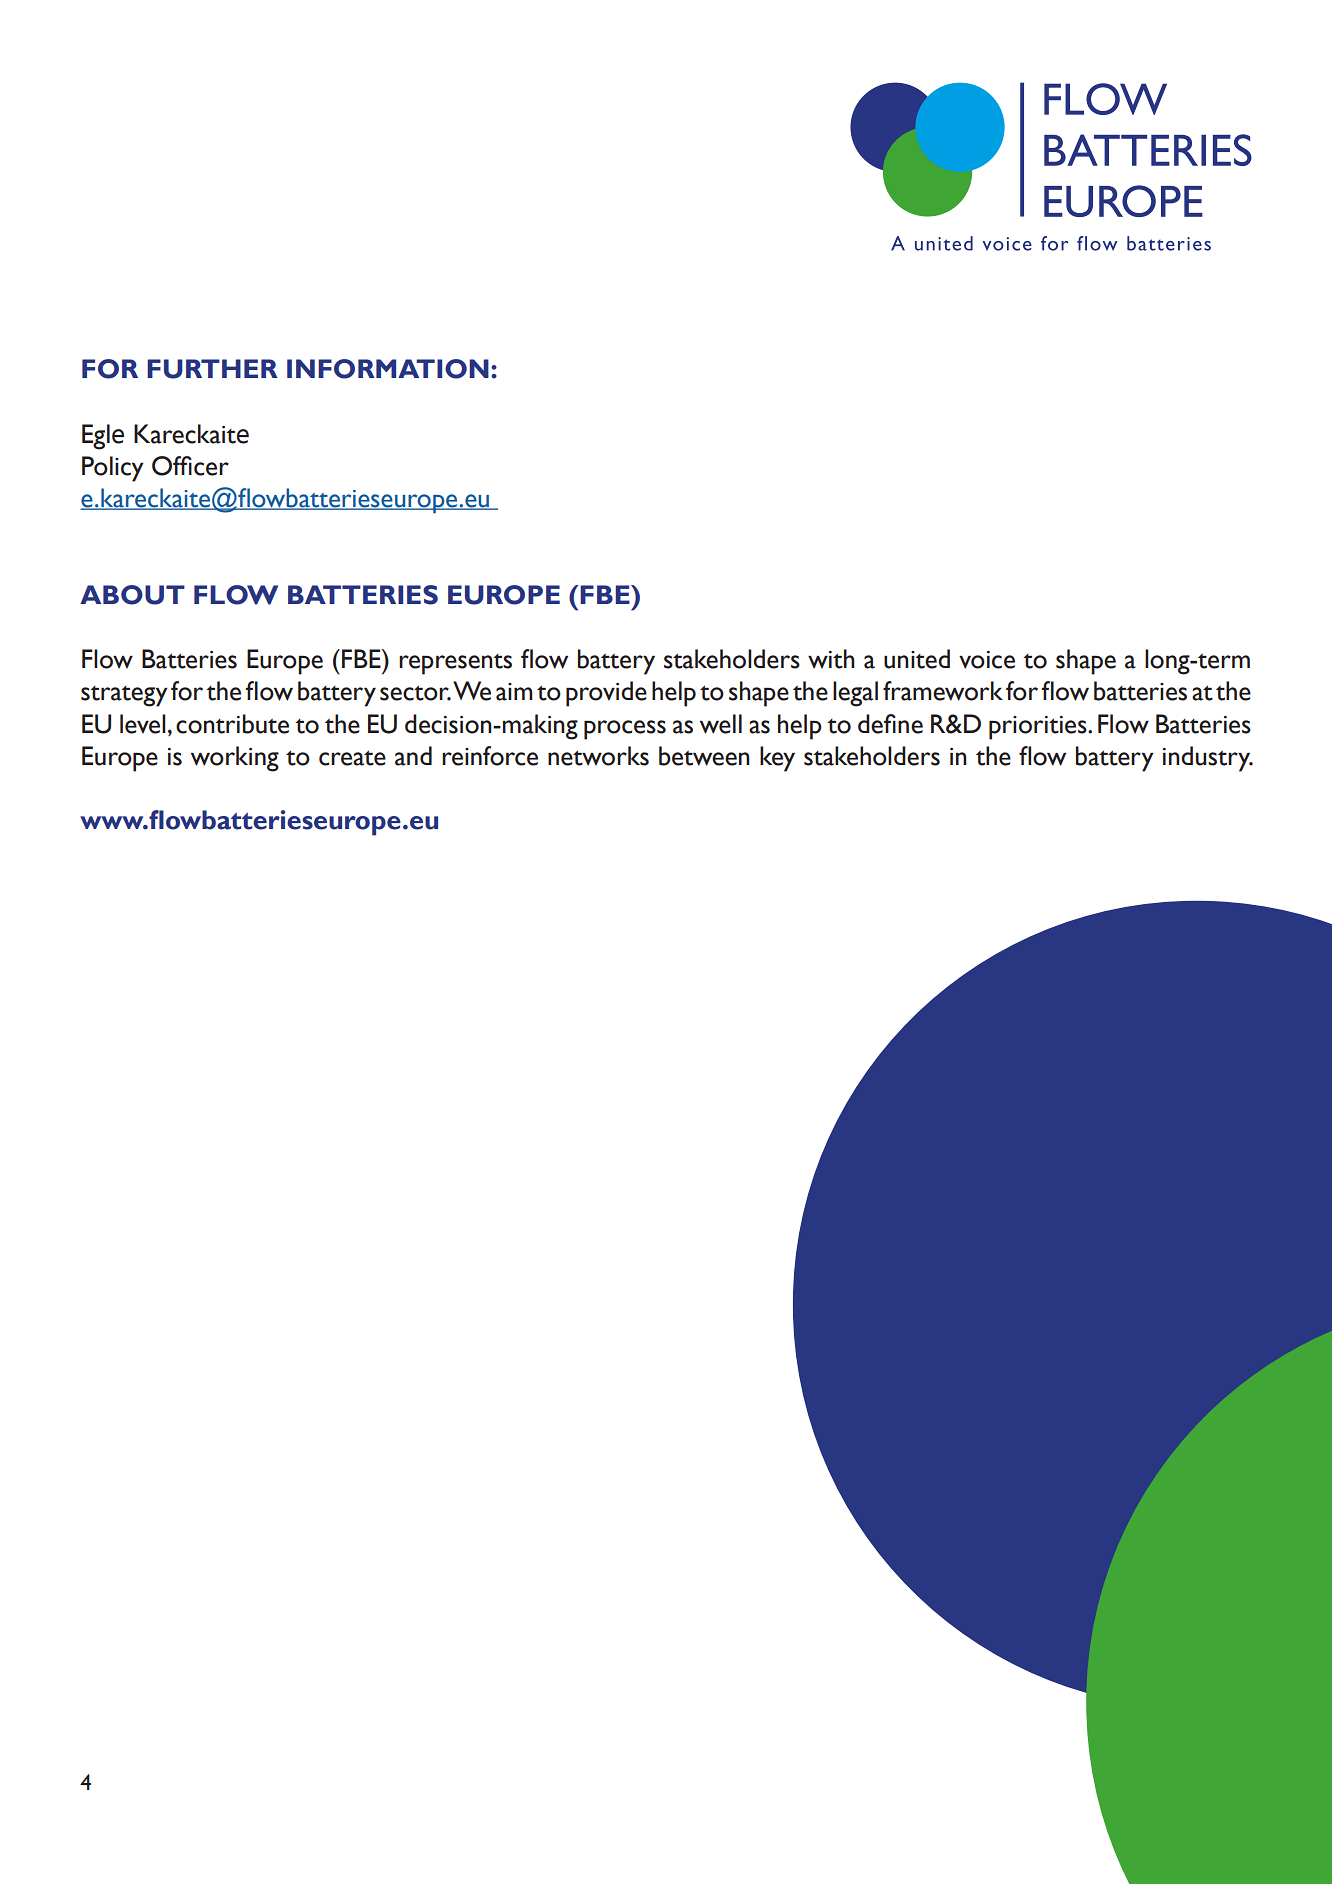 The height and width of the document is (1884, 1332). Describe the element at coordinates (1039, 728) in the document. I see `priorities` at that location.
